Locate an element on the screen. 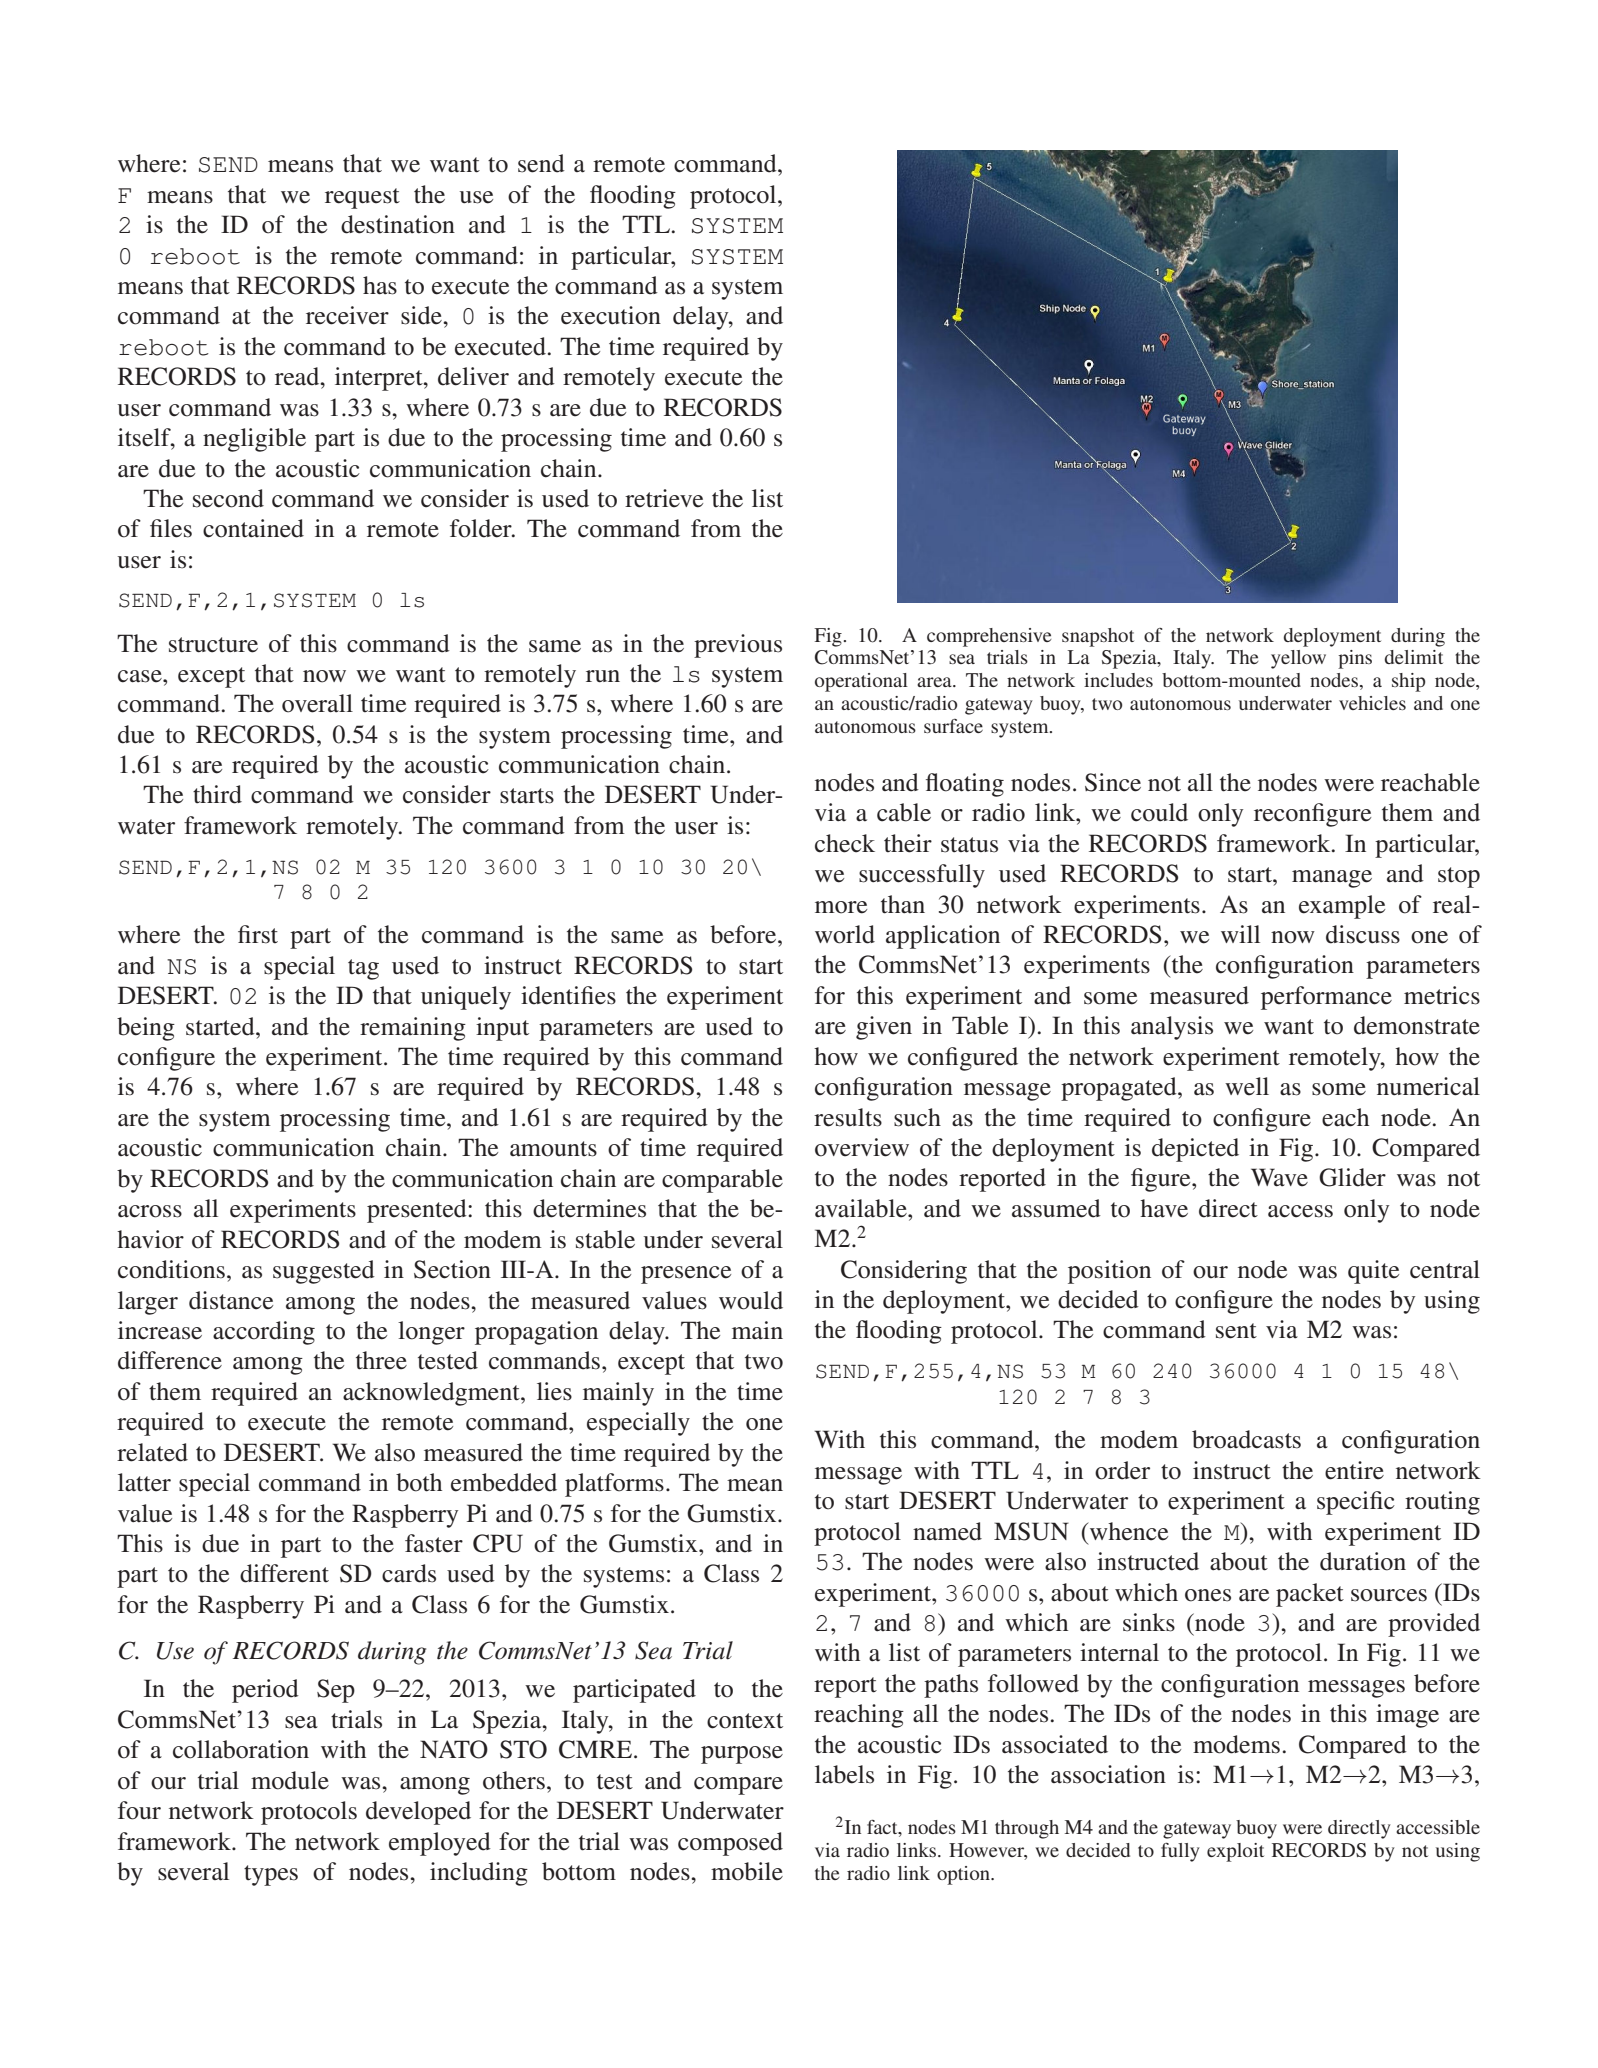  quite is located at coordinates (1373, 1272).
